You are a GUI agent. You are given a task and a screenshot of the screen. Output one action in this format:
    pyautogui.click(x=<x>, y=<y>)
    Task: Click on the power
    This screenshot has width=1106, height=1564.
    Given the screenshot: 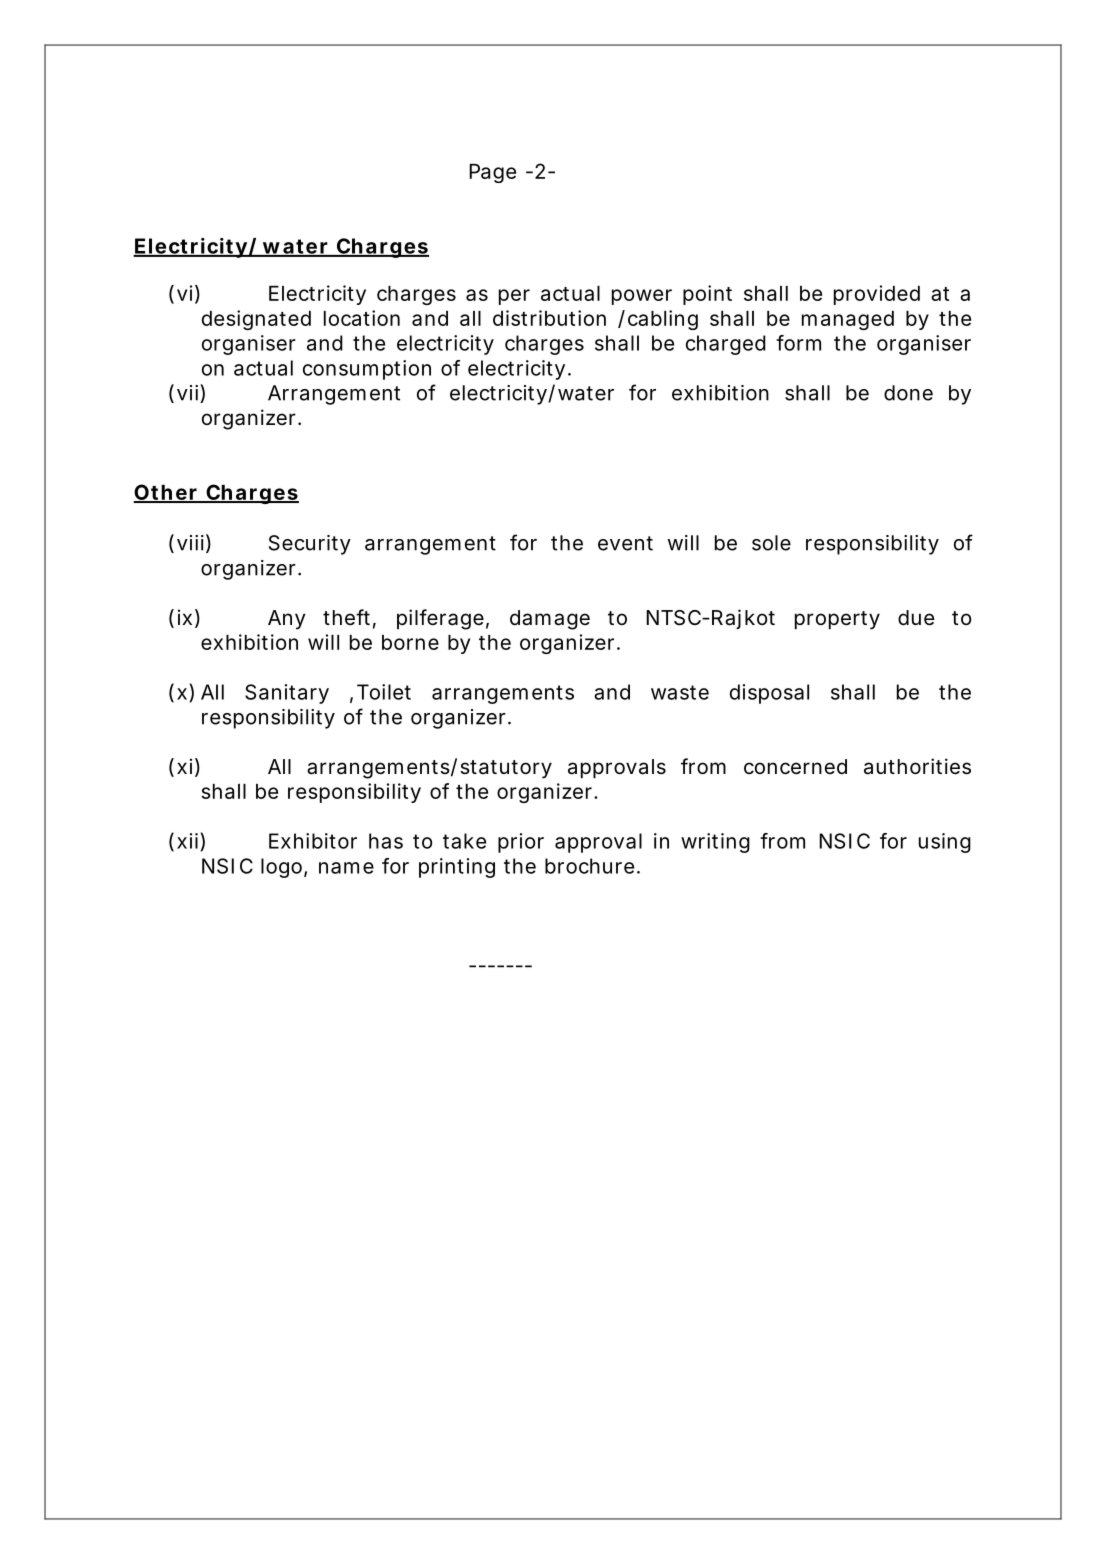 What is the action you would take?
    pyautogui.click(x=642, y=297)
